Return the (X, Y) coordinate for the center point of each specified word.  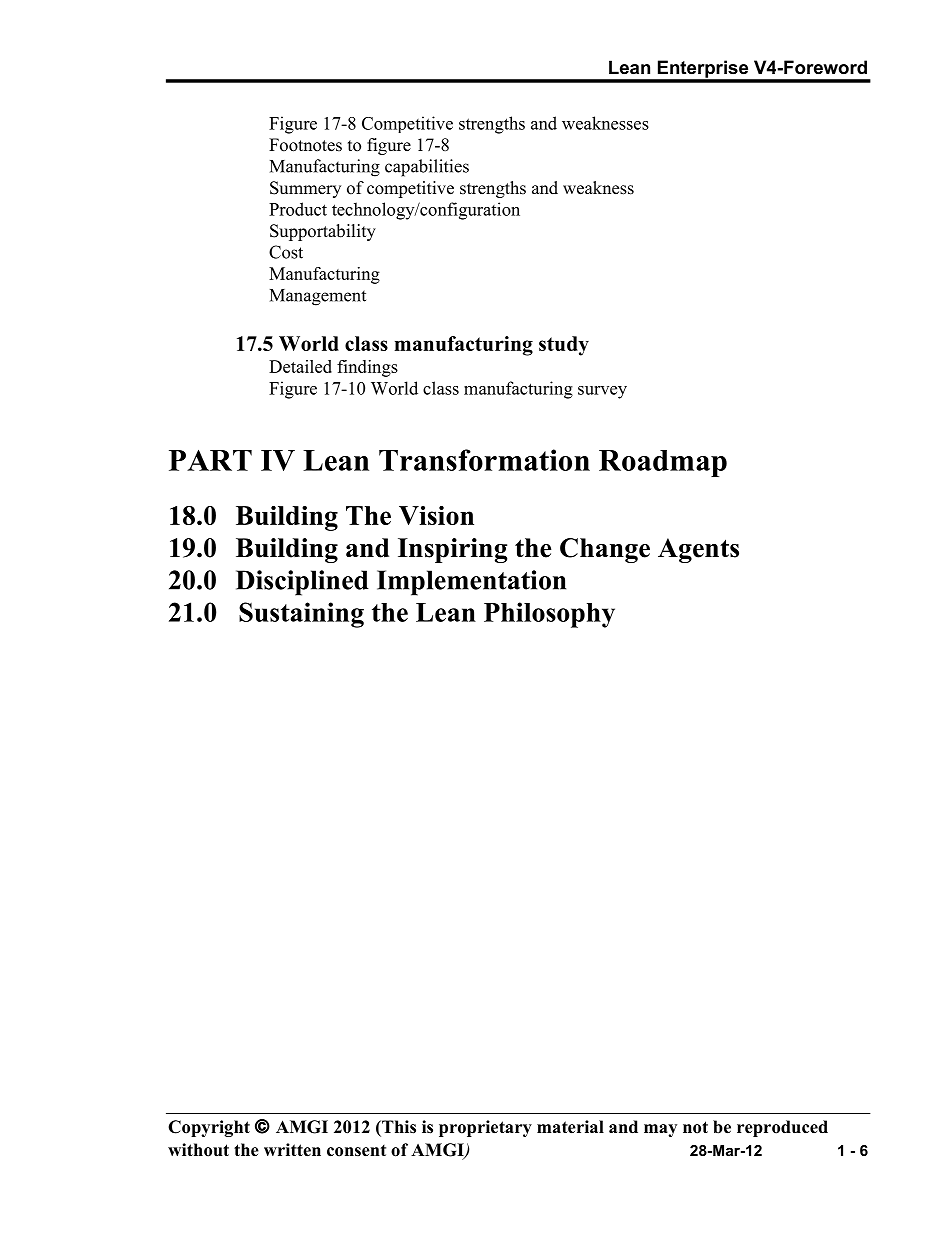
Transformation (484, 460)
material (570, 1127)
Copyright (209, 1128)
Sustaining (301, 615)
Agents (698, 550)
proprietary (485, 1128)
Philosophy (549, 615)
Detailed (300, 366)
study (564, 346)
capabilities (427, 168)
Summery (305, 189)
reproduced (782, 1128)
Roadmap (663, 463)
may (660, 1130)
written (292, 1150)
